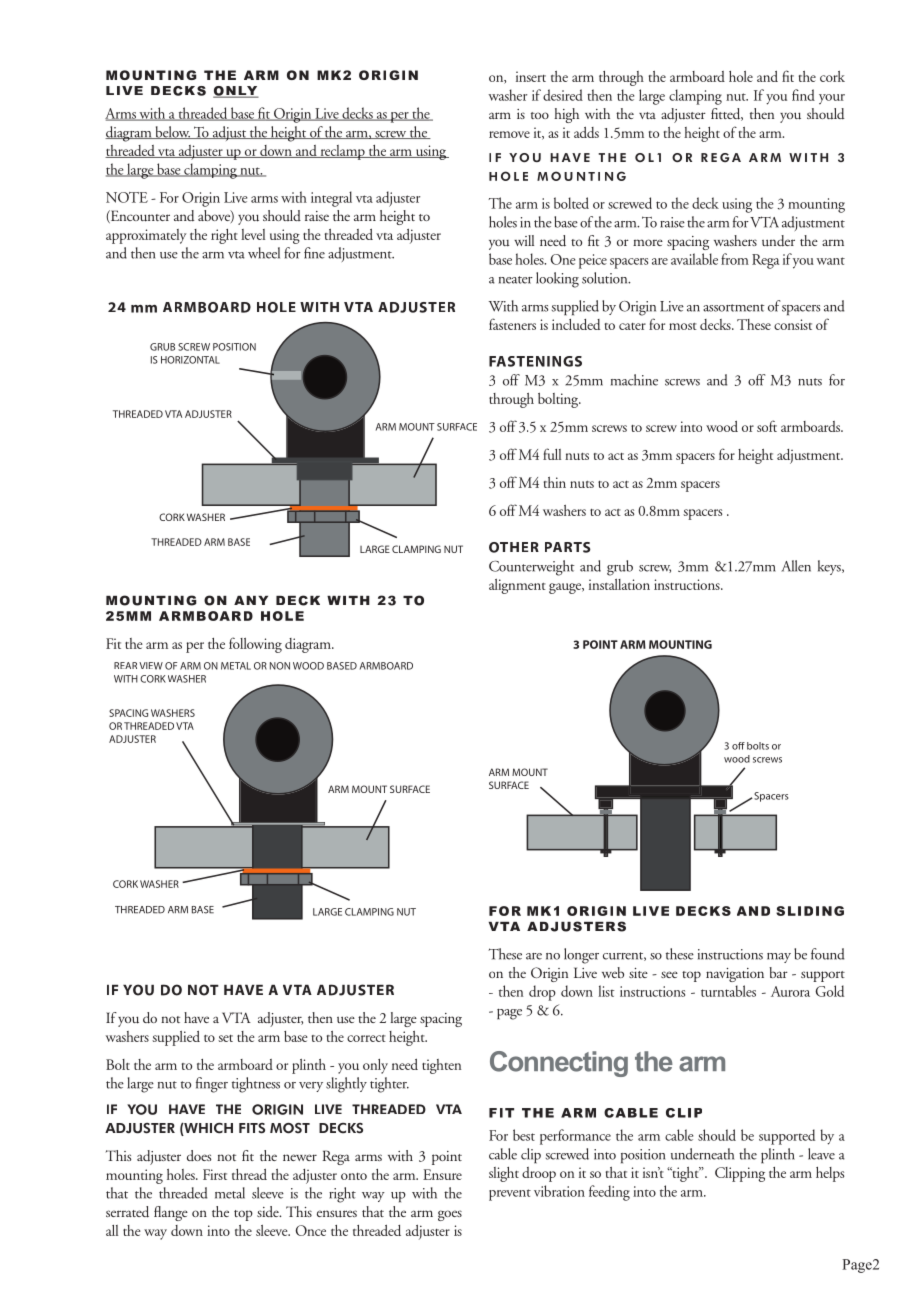 The width and height of the image is (924, 1308). Describe the element at coordinates (172, 132) in the image. I see `below` at that location.
